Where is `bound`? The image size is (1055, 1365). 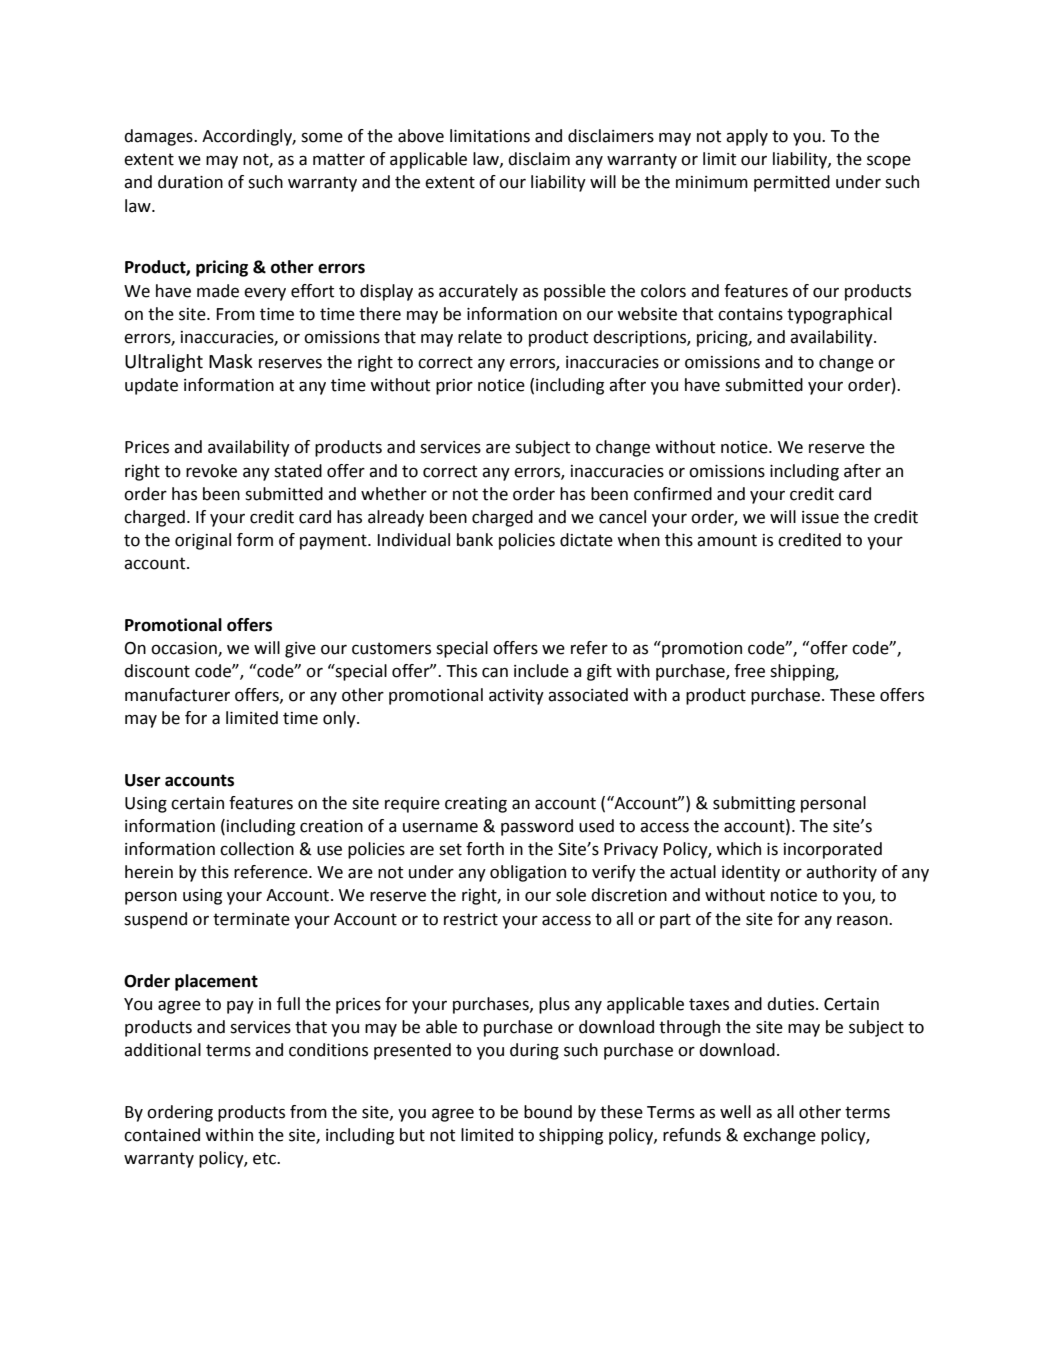 bound is located at coordinates (548, 1112).
